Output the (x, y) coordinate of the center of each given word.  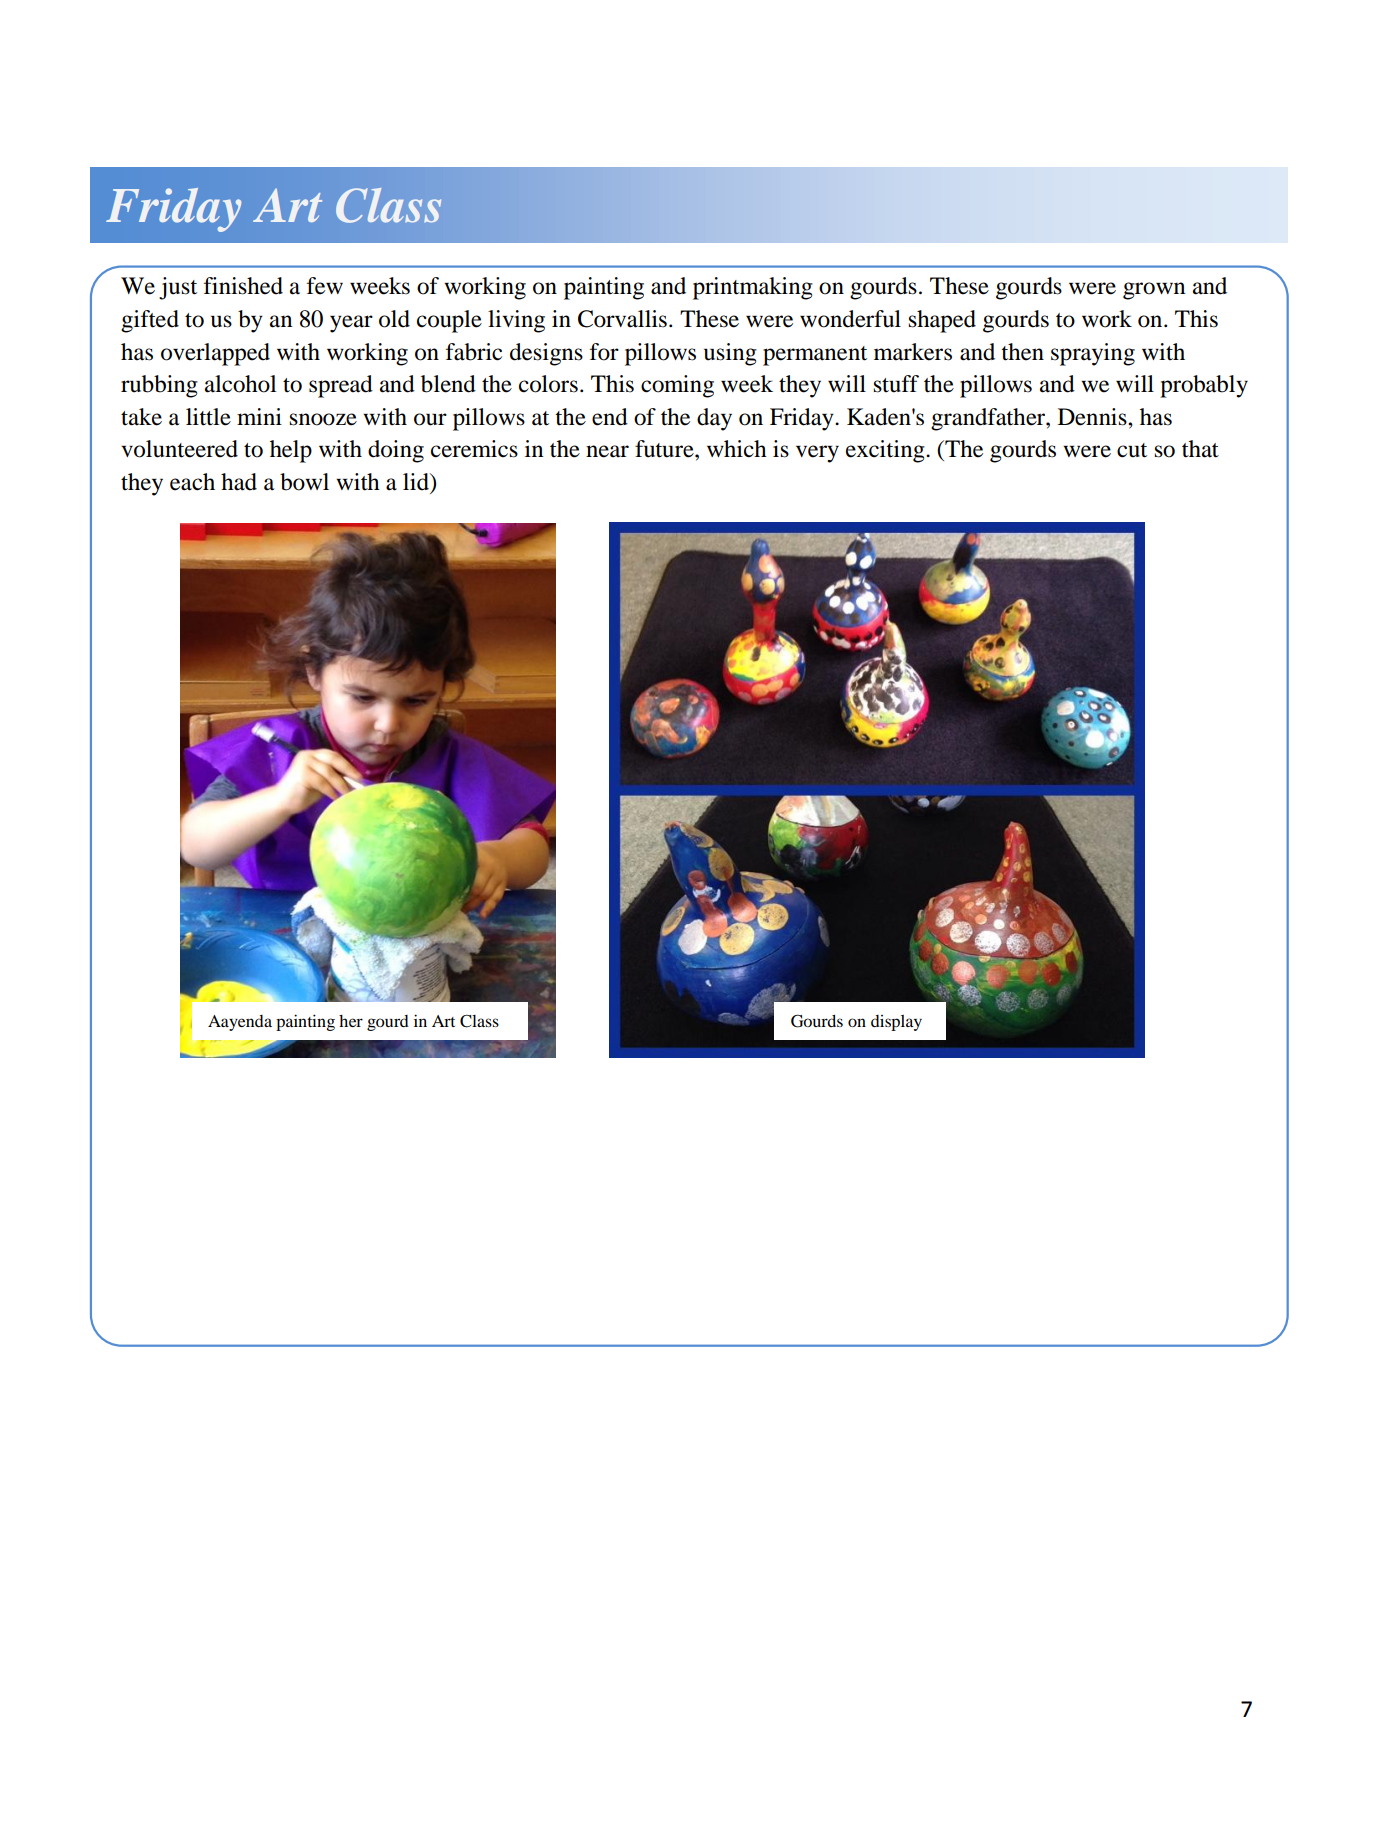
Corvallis (622, 319)
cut (1132, 450)
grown (1154, 291)
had (239, 482)
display (896, 1023)
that (1200, 449)
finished (243, 286)
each (192, 482)
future (665, 449)
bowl (304, 482)
